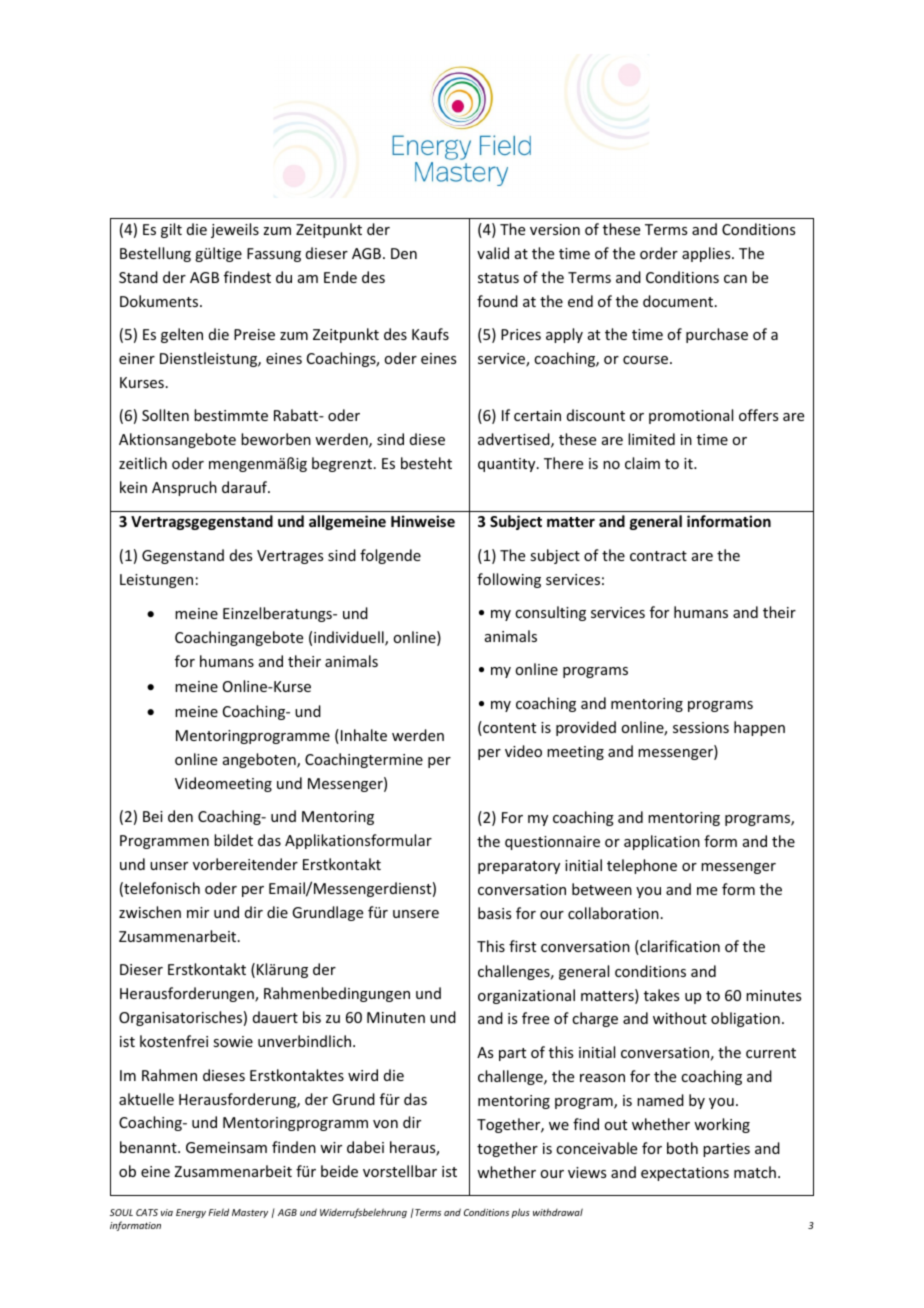 Image resolution: width=924 pixels, height=1308 pixels. Describe the element at coordinates (396, 1017) in the screenshot. I see `Minuten` at that location.
